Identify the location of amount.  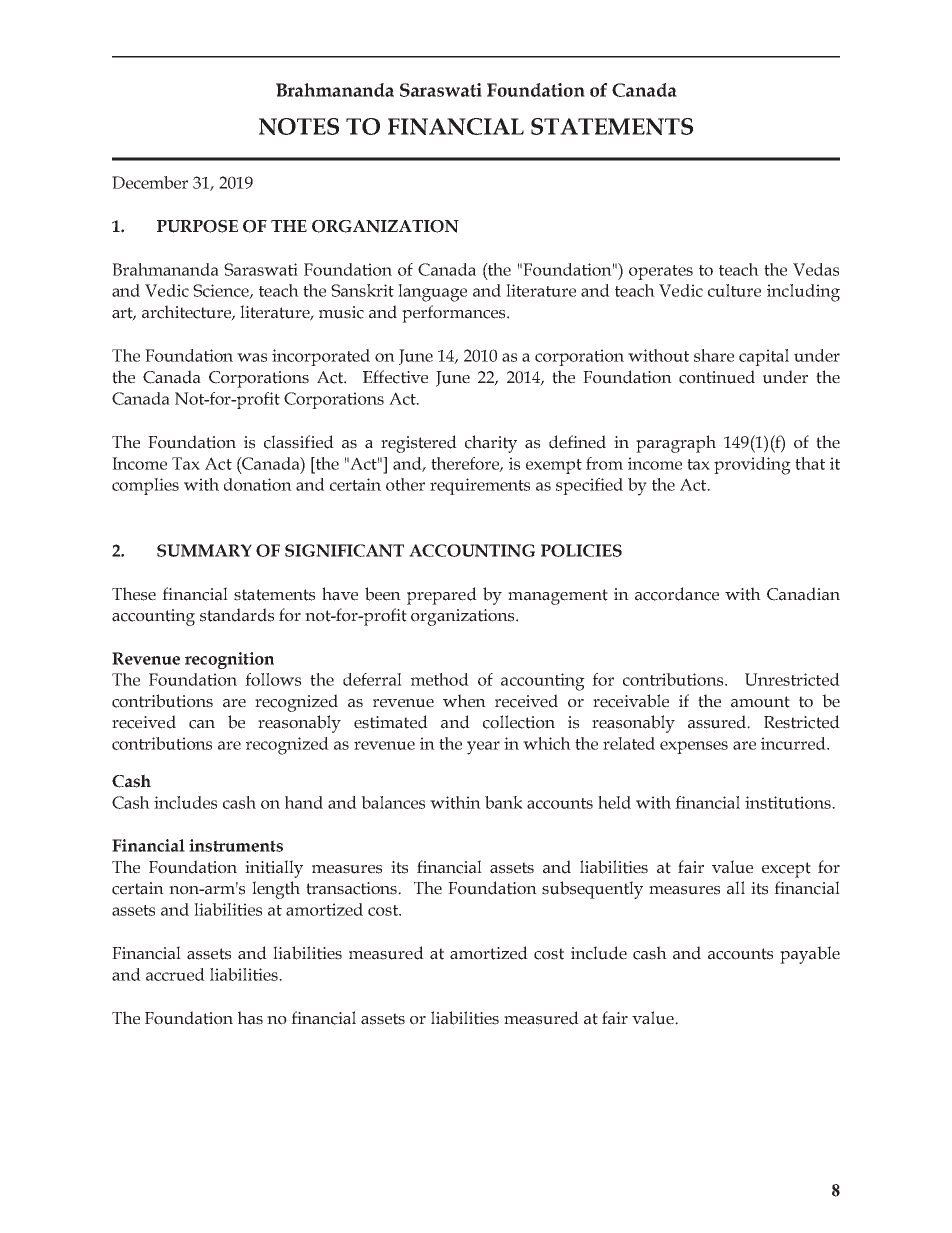
(760, 702).
